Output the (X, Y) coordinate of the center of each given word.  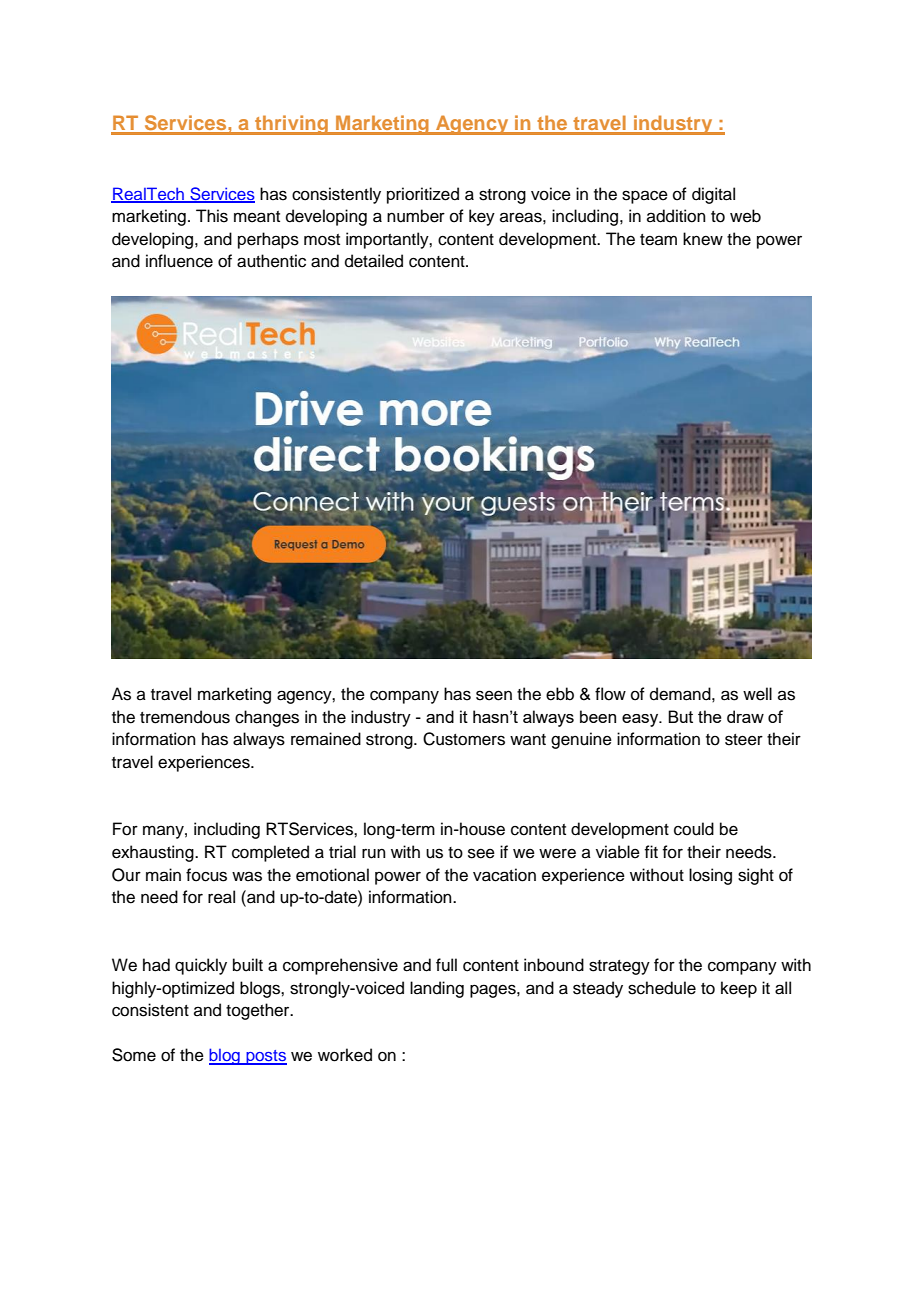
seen (494, 695)
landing (437, 989)
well (757, 694)
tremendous (185, 717)
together (259, 1011)
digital (713, 195)
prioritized (423, 195)
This (212, 216)
